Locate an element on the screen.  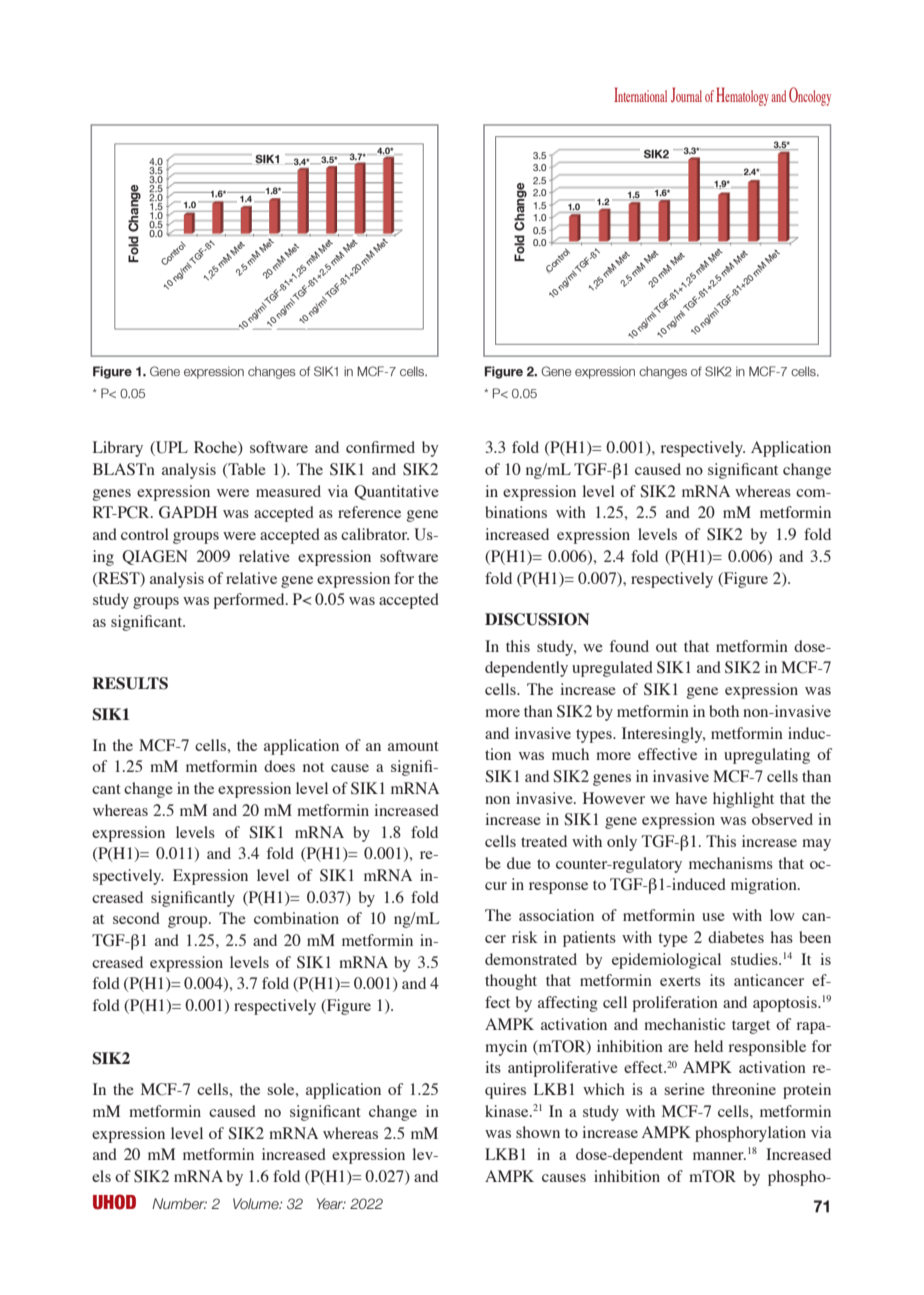
Library is located at coordinates (118, 449).
